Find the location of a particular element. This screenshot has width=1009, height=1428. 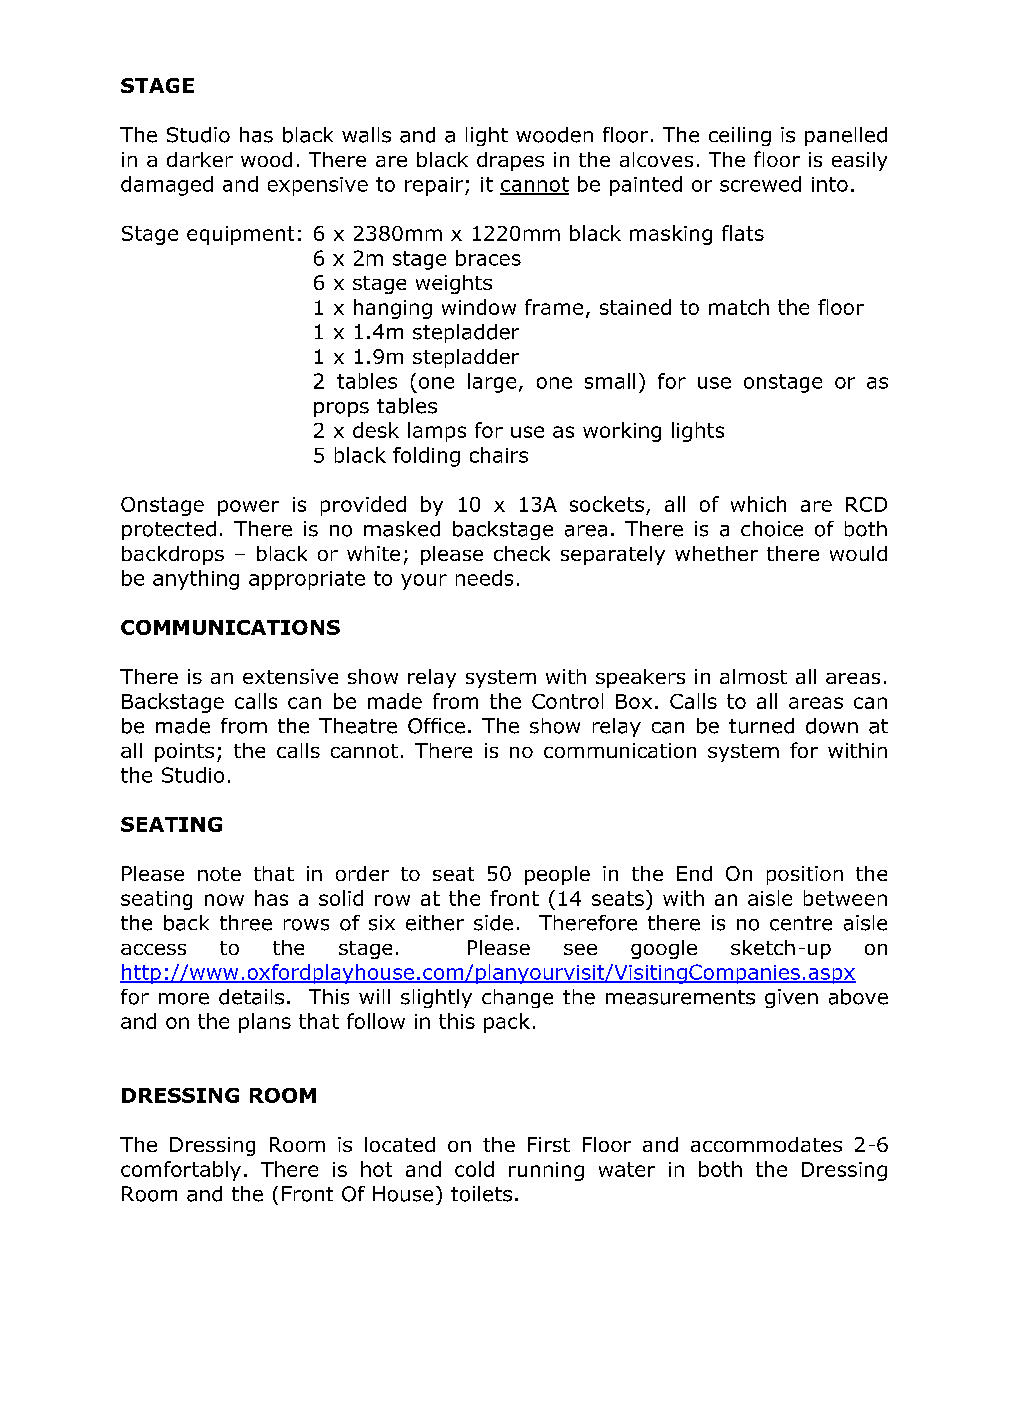

drapes is located at coordinates (510, 161).
